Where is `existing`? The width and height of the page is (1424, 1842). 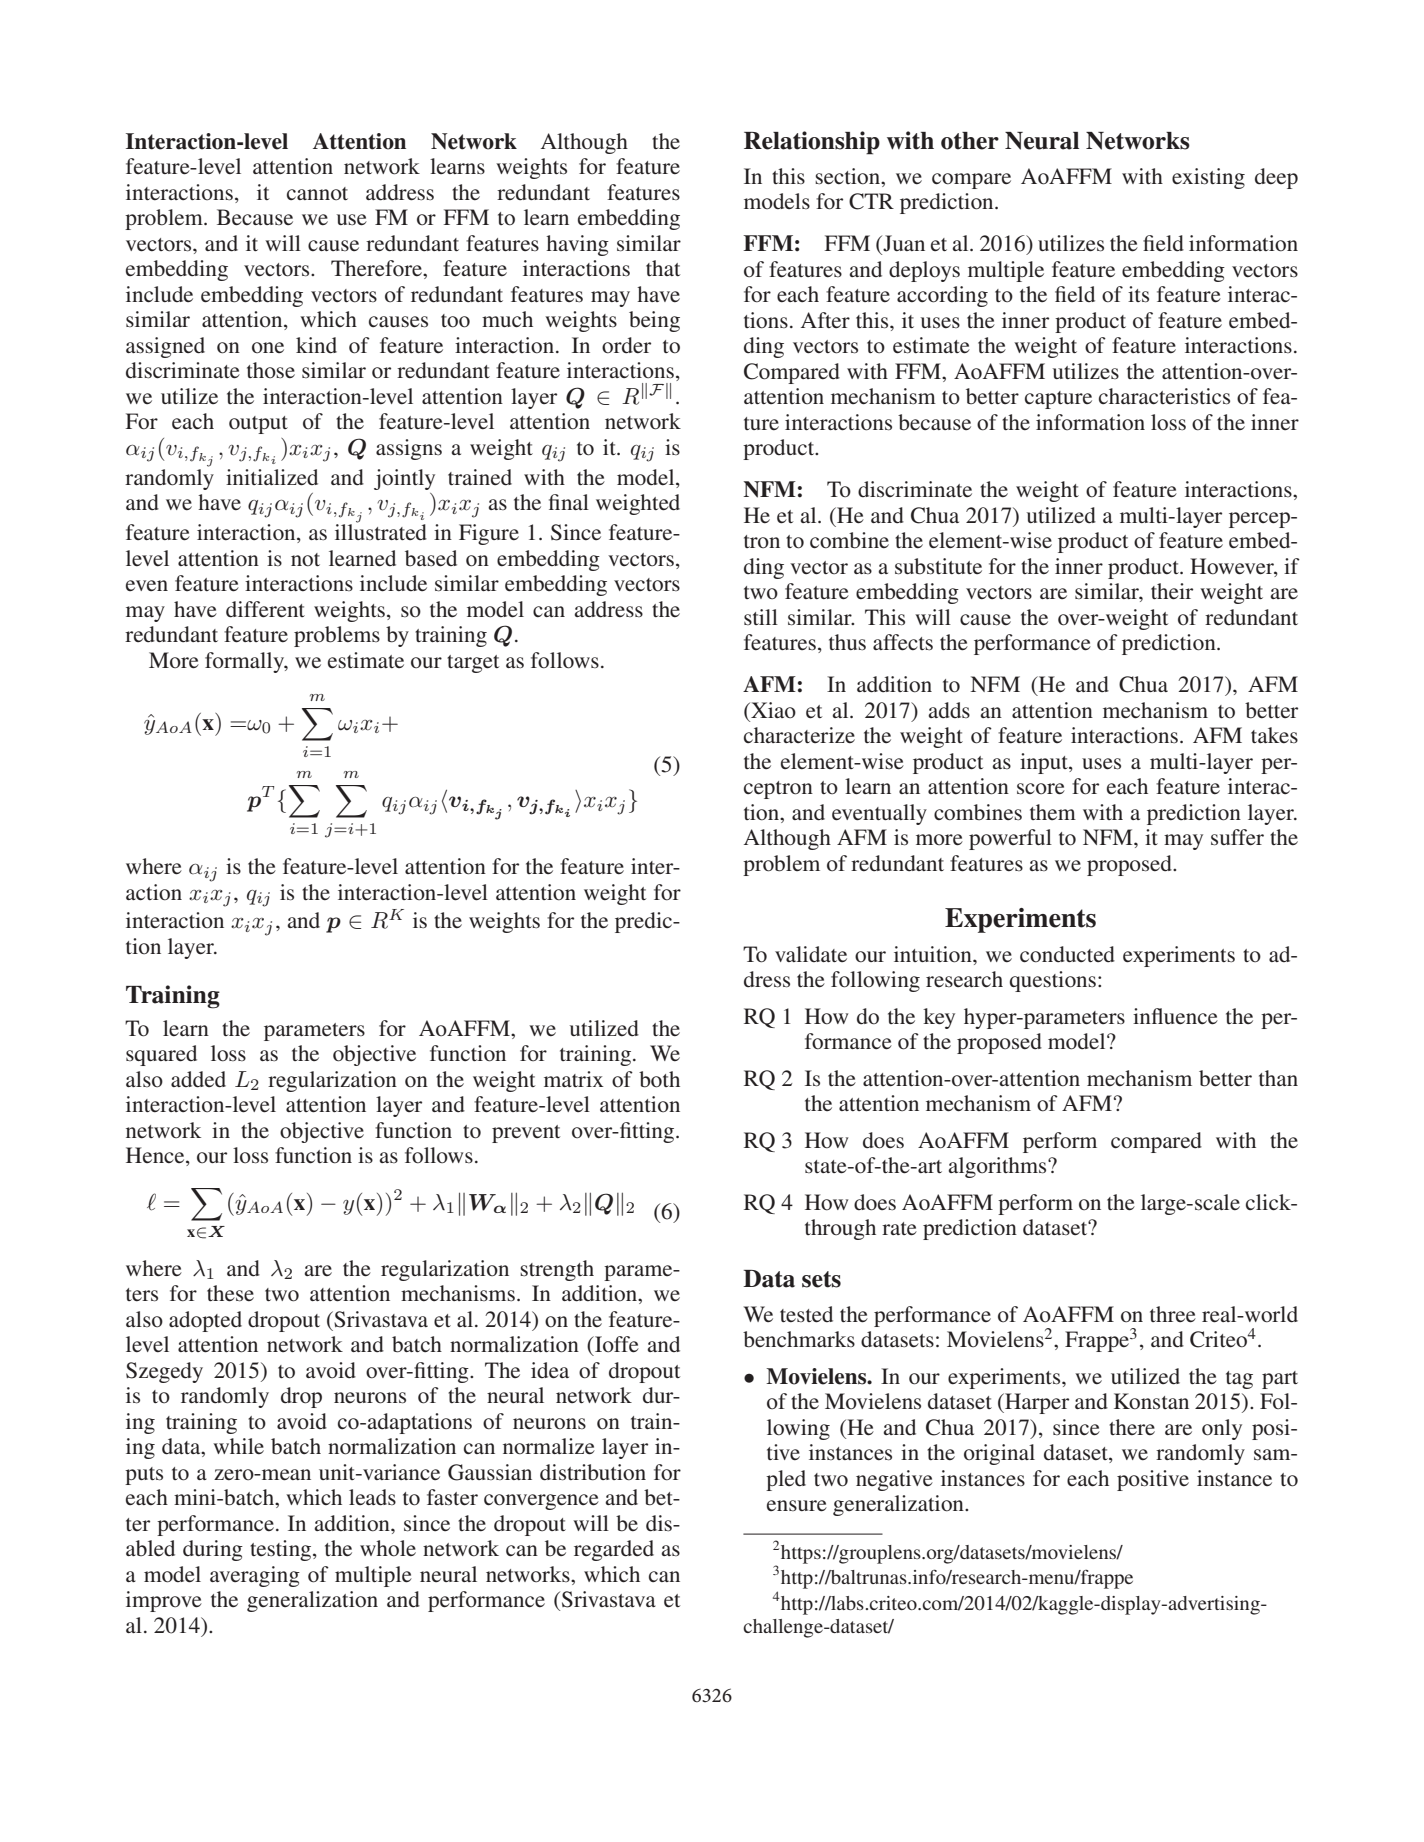 existing is located at coordinates (1208, 178).
